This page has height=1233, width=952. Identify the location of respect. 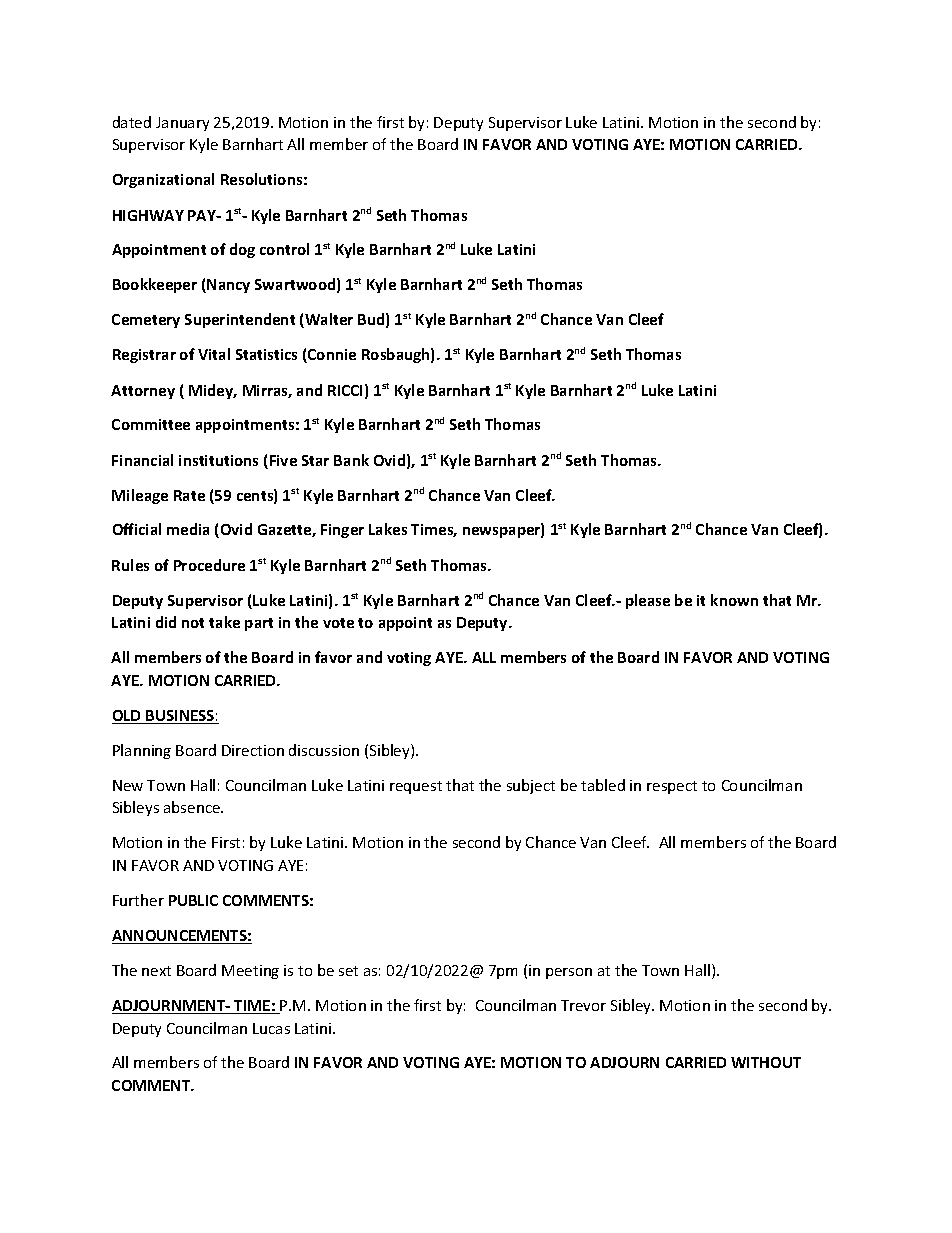
(672, 787).
